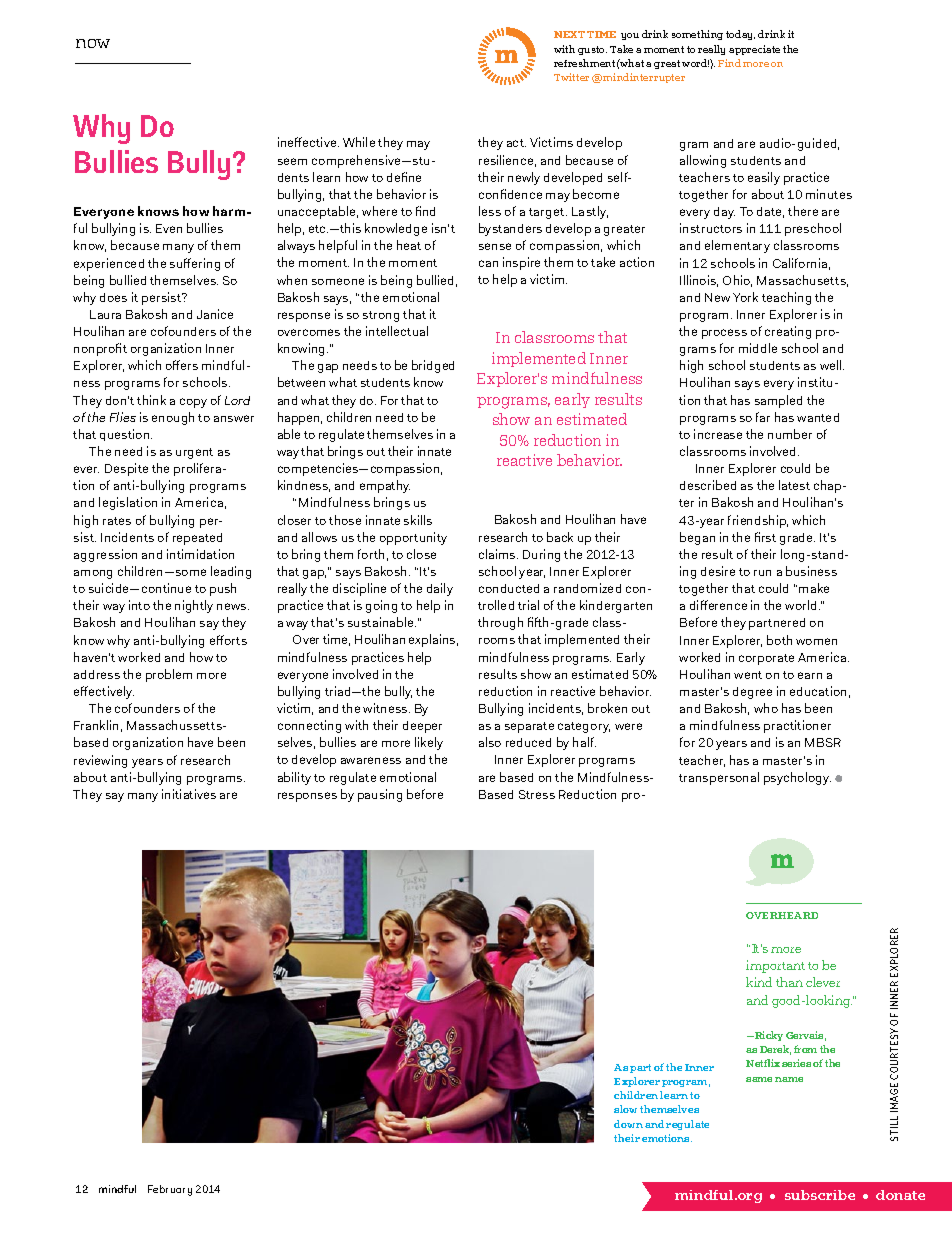 Image resolution: width=952 pixels, height=1237 pixels. Describe the element at coordinates (194, 606) in the page. I see `nightly` at that location.
